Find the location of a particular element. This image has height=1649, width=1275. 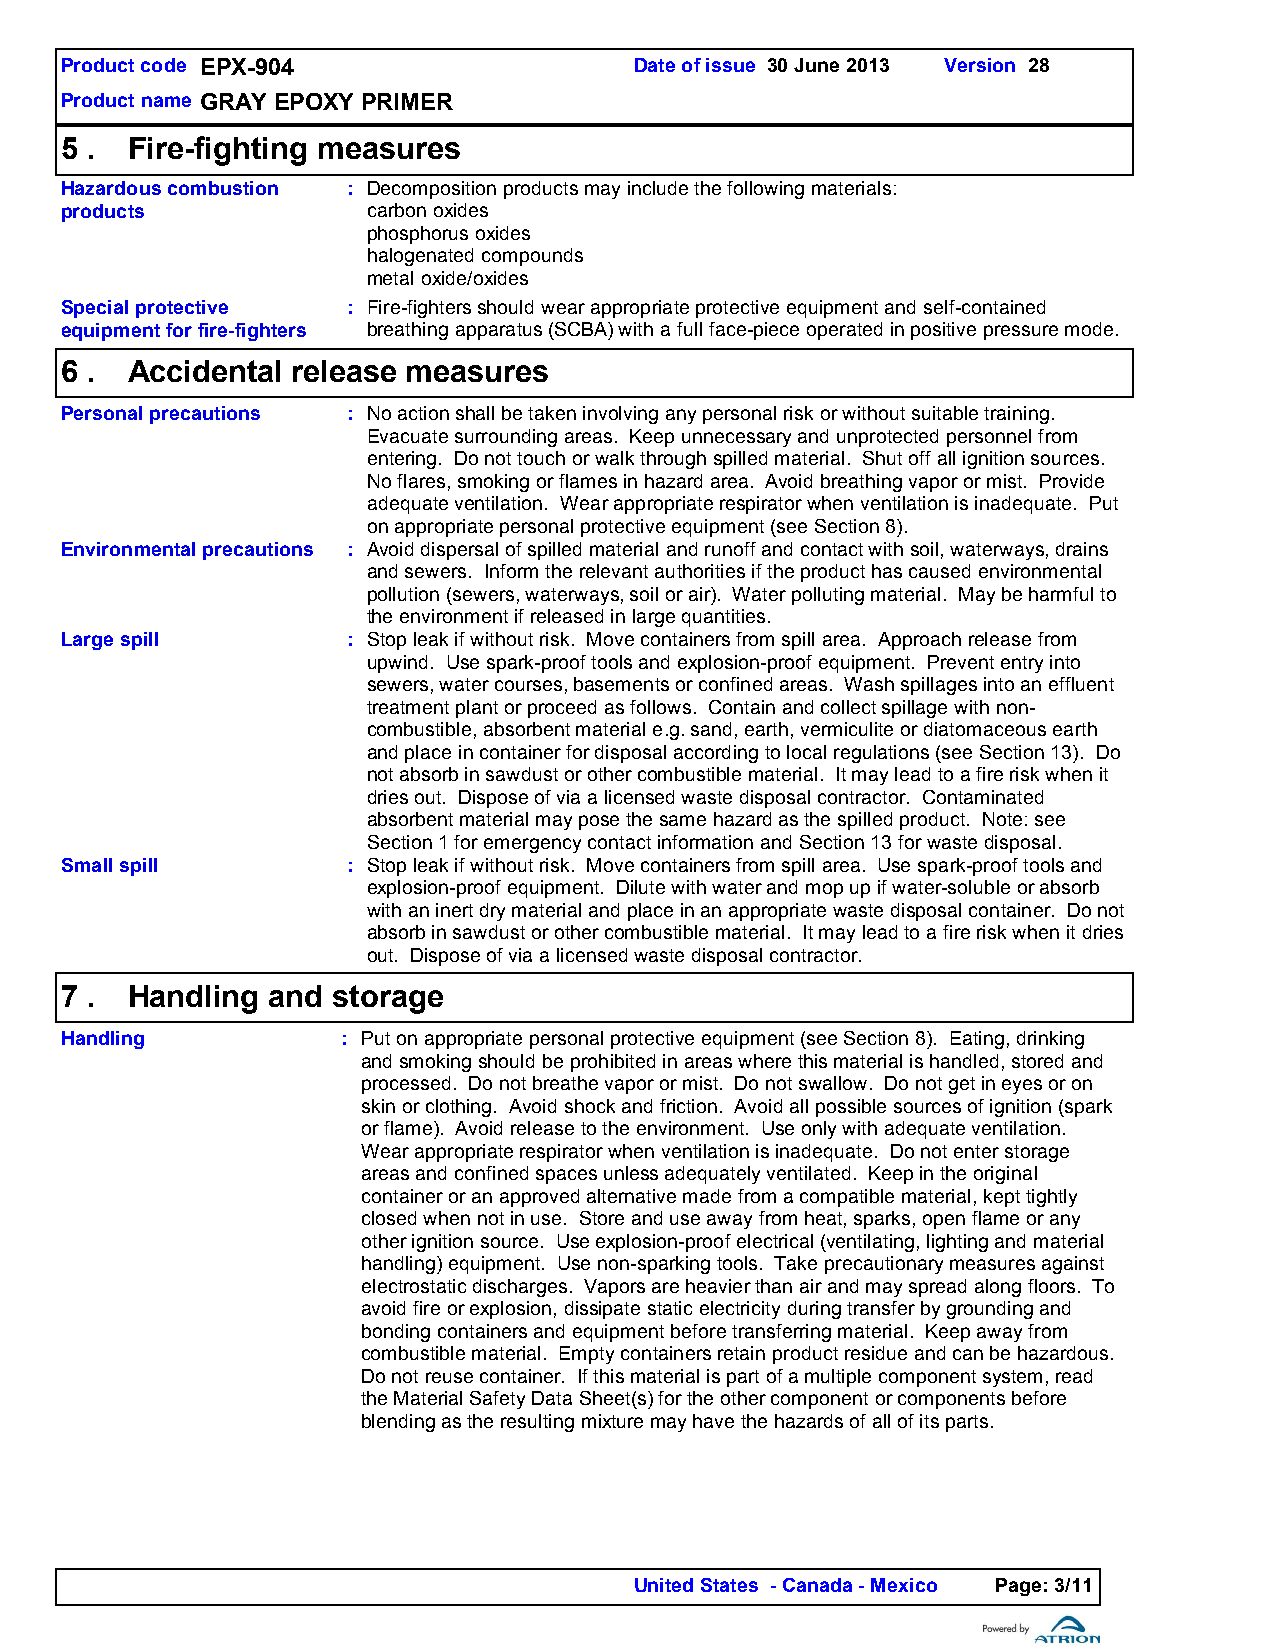

pollution is located at coordinates (403, 596).
